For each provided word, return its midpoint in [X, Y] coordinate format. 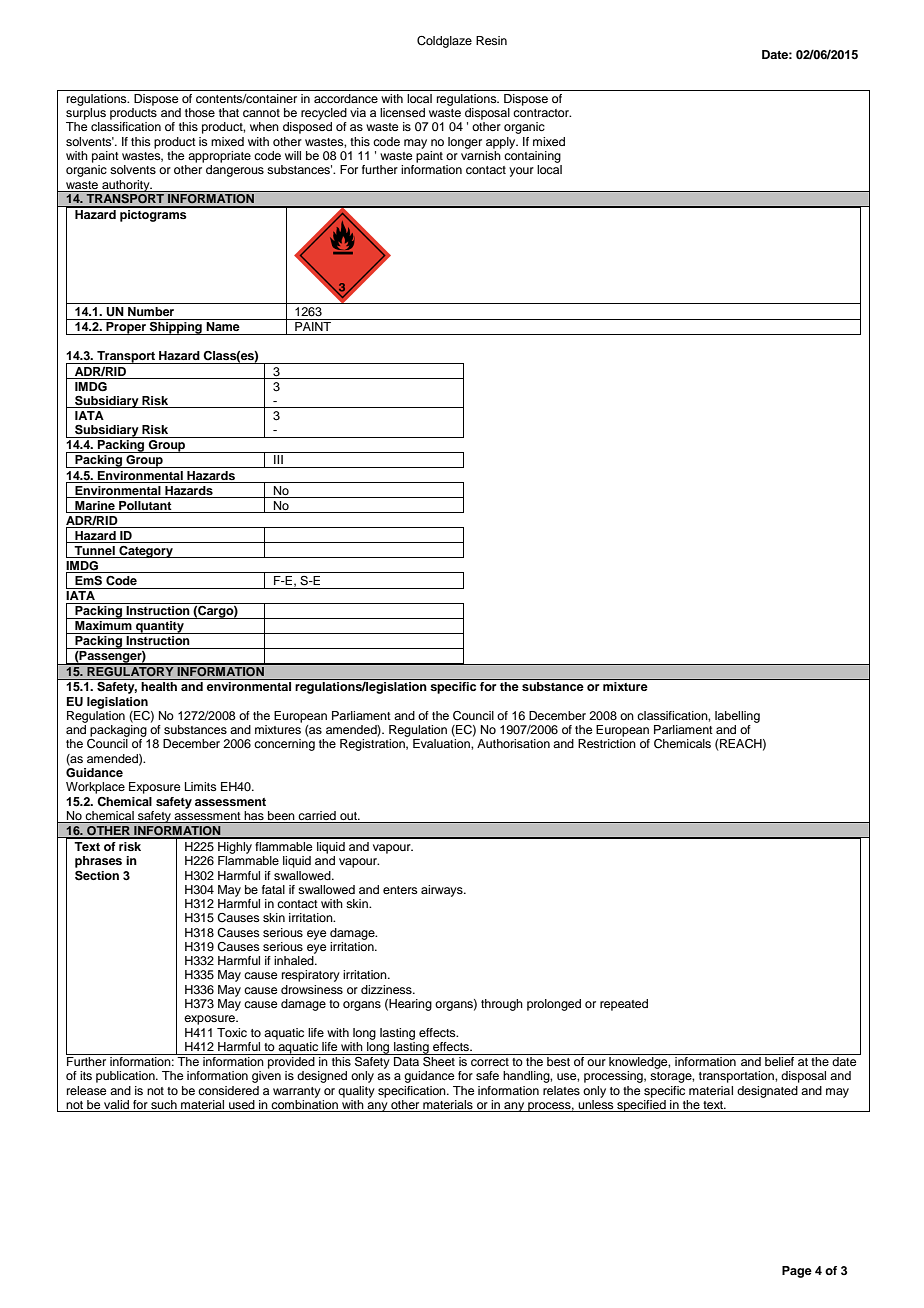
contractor [542, 113]
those [200, 112]
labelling [737, 717]
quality [356, 1092]
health [159, 686]
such [164, 1106]
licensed [402, 112]
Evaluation [442, 743]
